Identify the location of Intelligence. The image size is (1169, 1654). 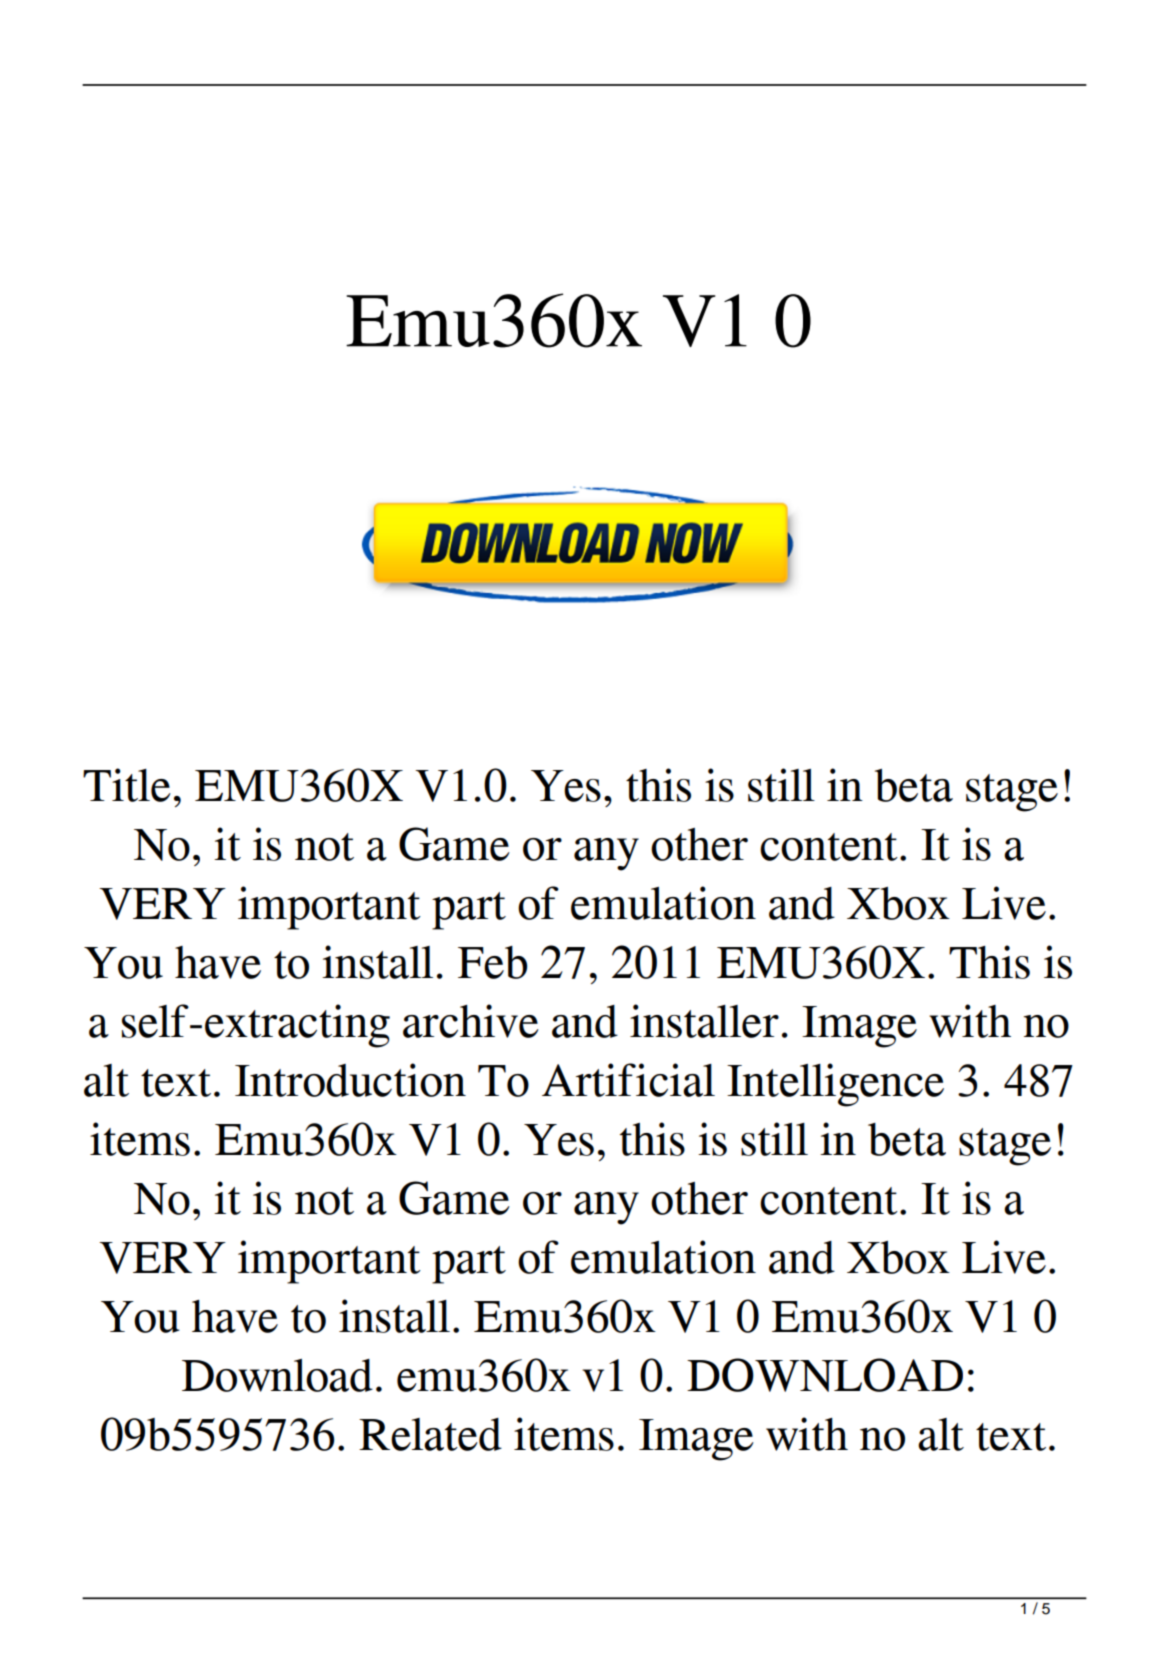
(835, 1085).
